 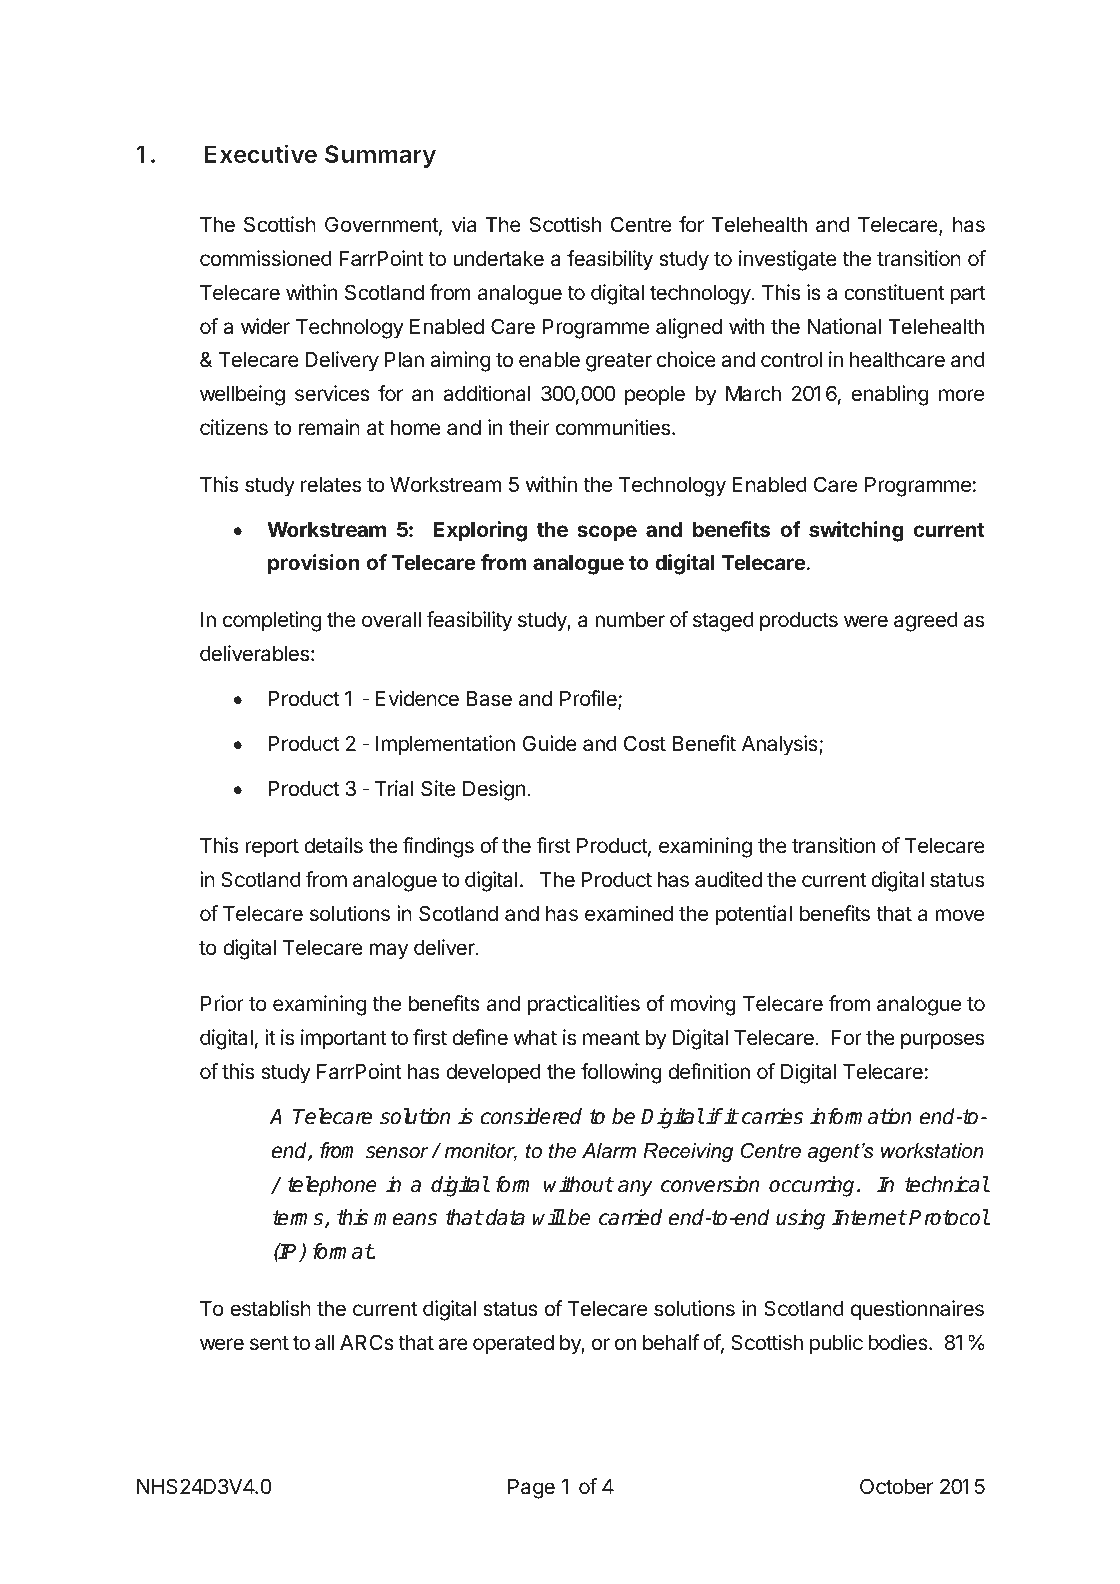 What do you see at coordinates (611, 1038) in the document?
I see `meant` at bounding box center [611, 1038].
